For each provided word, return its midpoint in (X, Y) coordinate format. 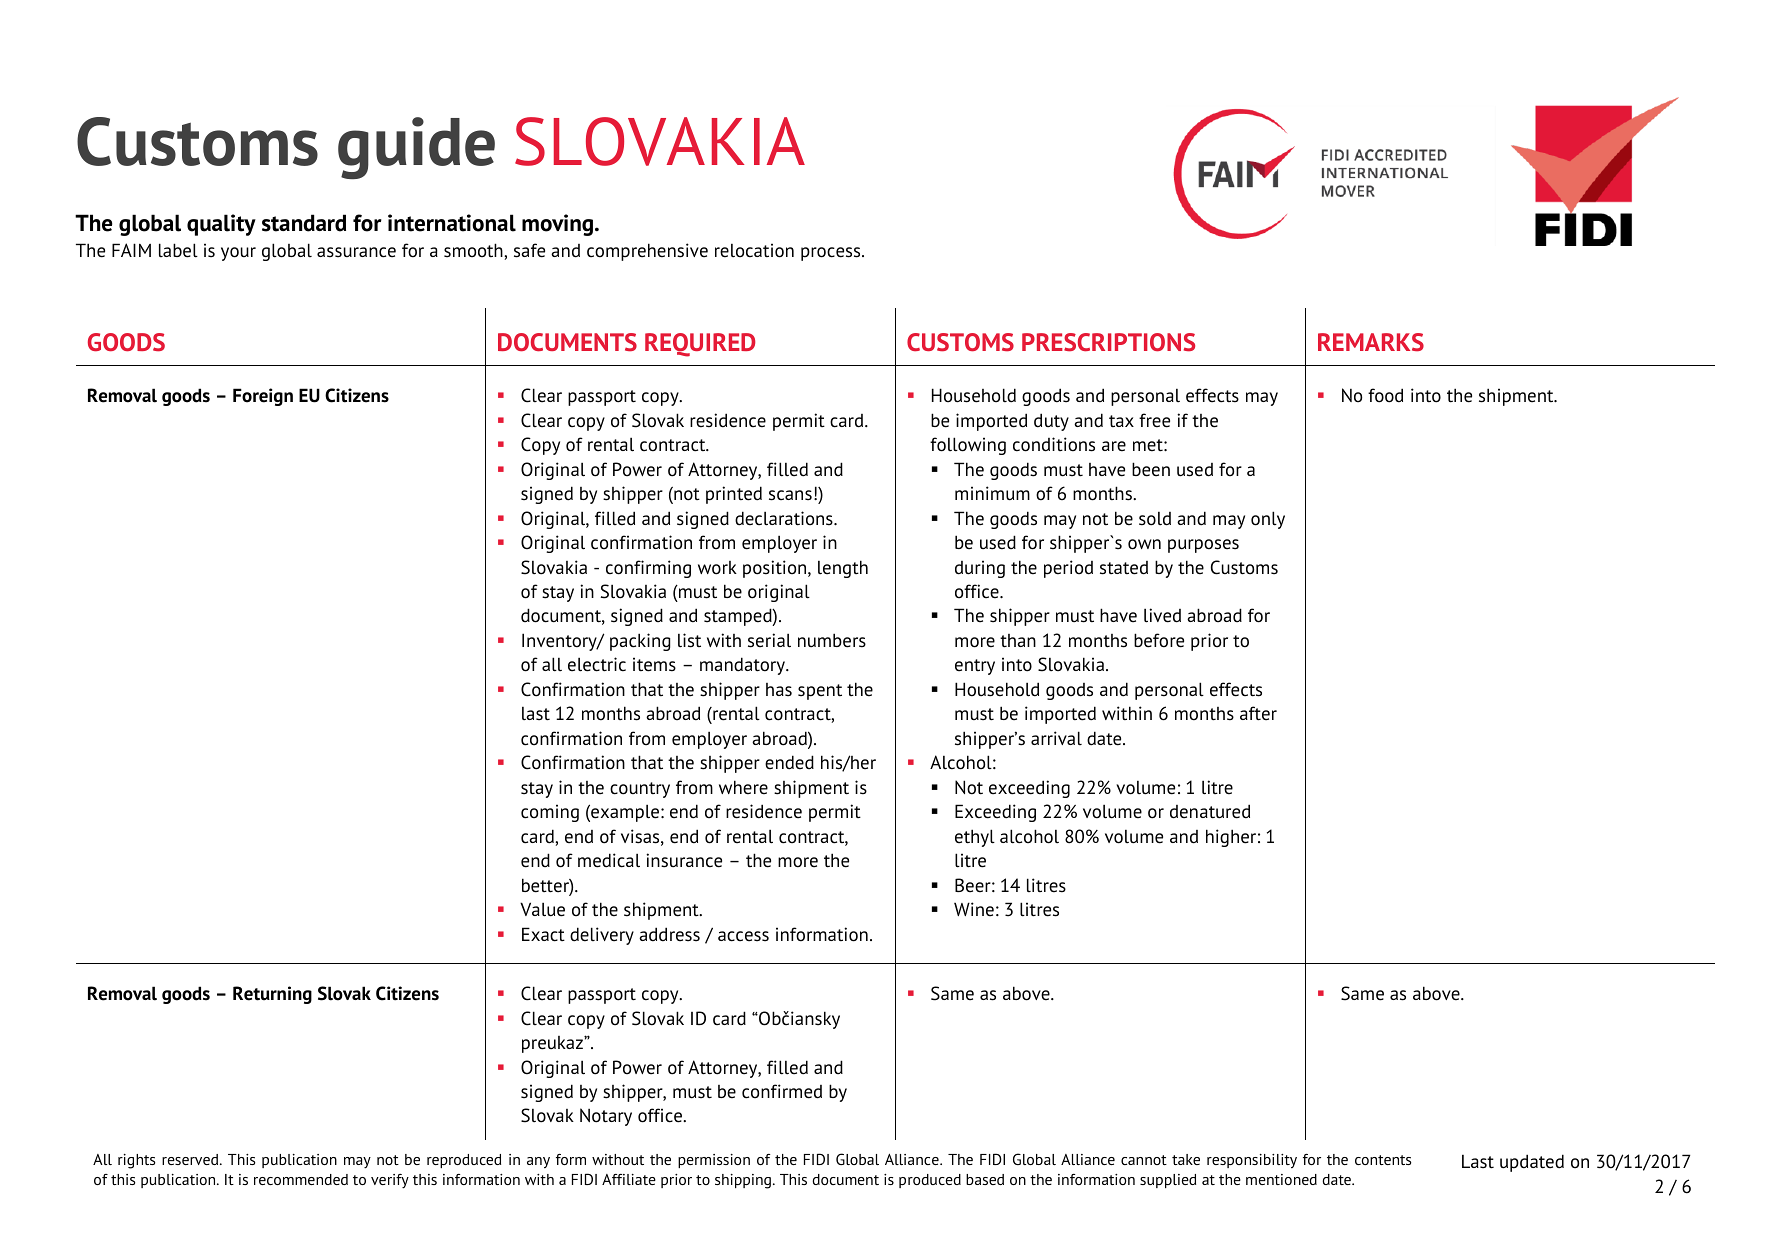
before (1159, 640)
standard (304, 223)
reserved (191, 1159)
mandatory (744, 666)
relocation (754, 250)
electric (597, 664)
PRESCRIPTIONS (1108, 342)
